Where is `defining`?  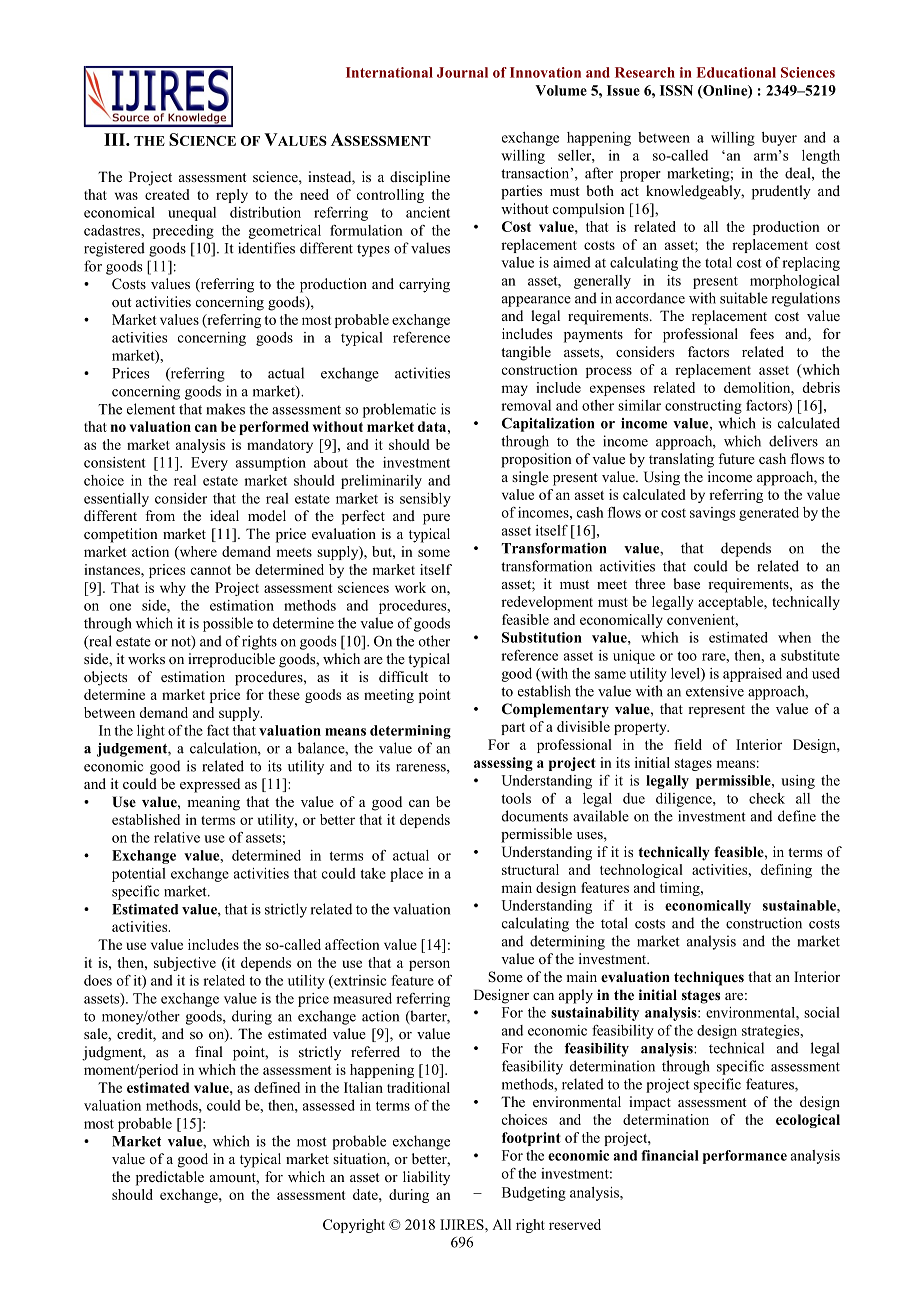 defining is located at coordinates (786, 871).
